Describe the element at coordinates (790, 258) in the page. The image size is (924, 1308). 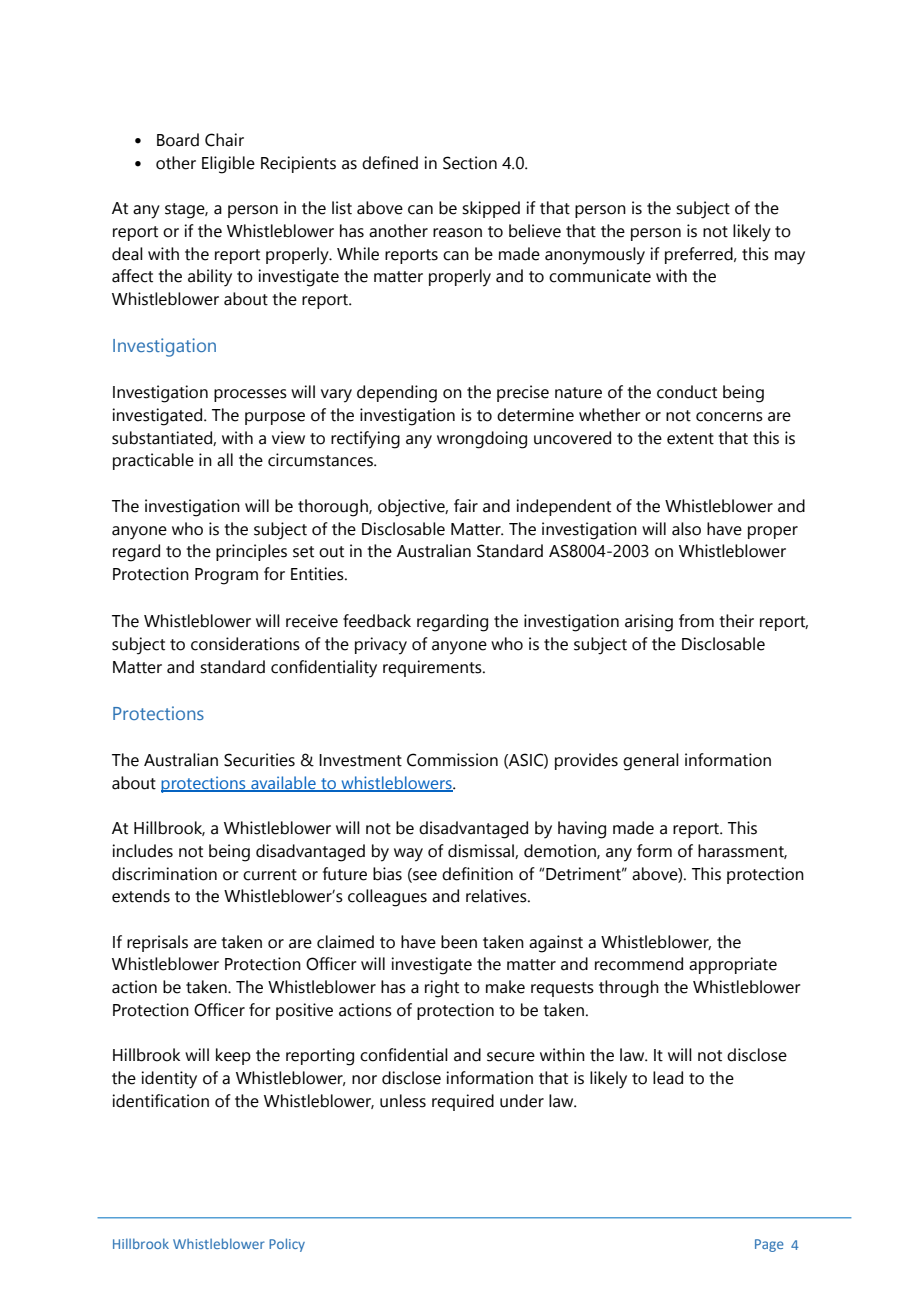
I see `may` at that location.
